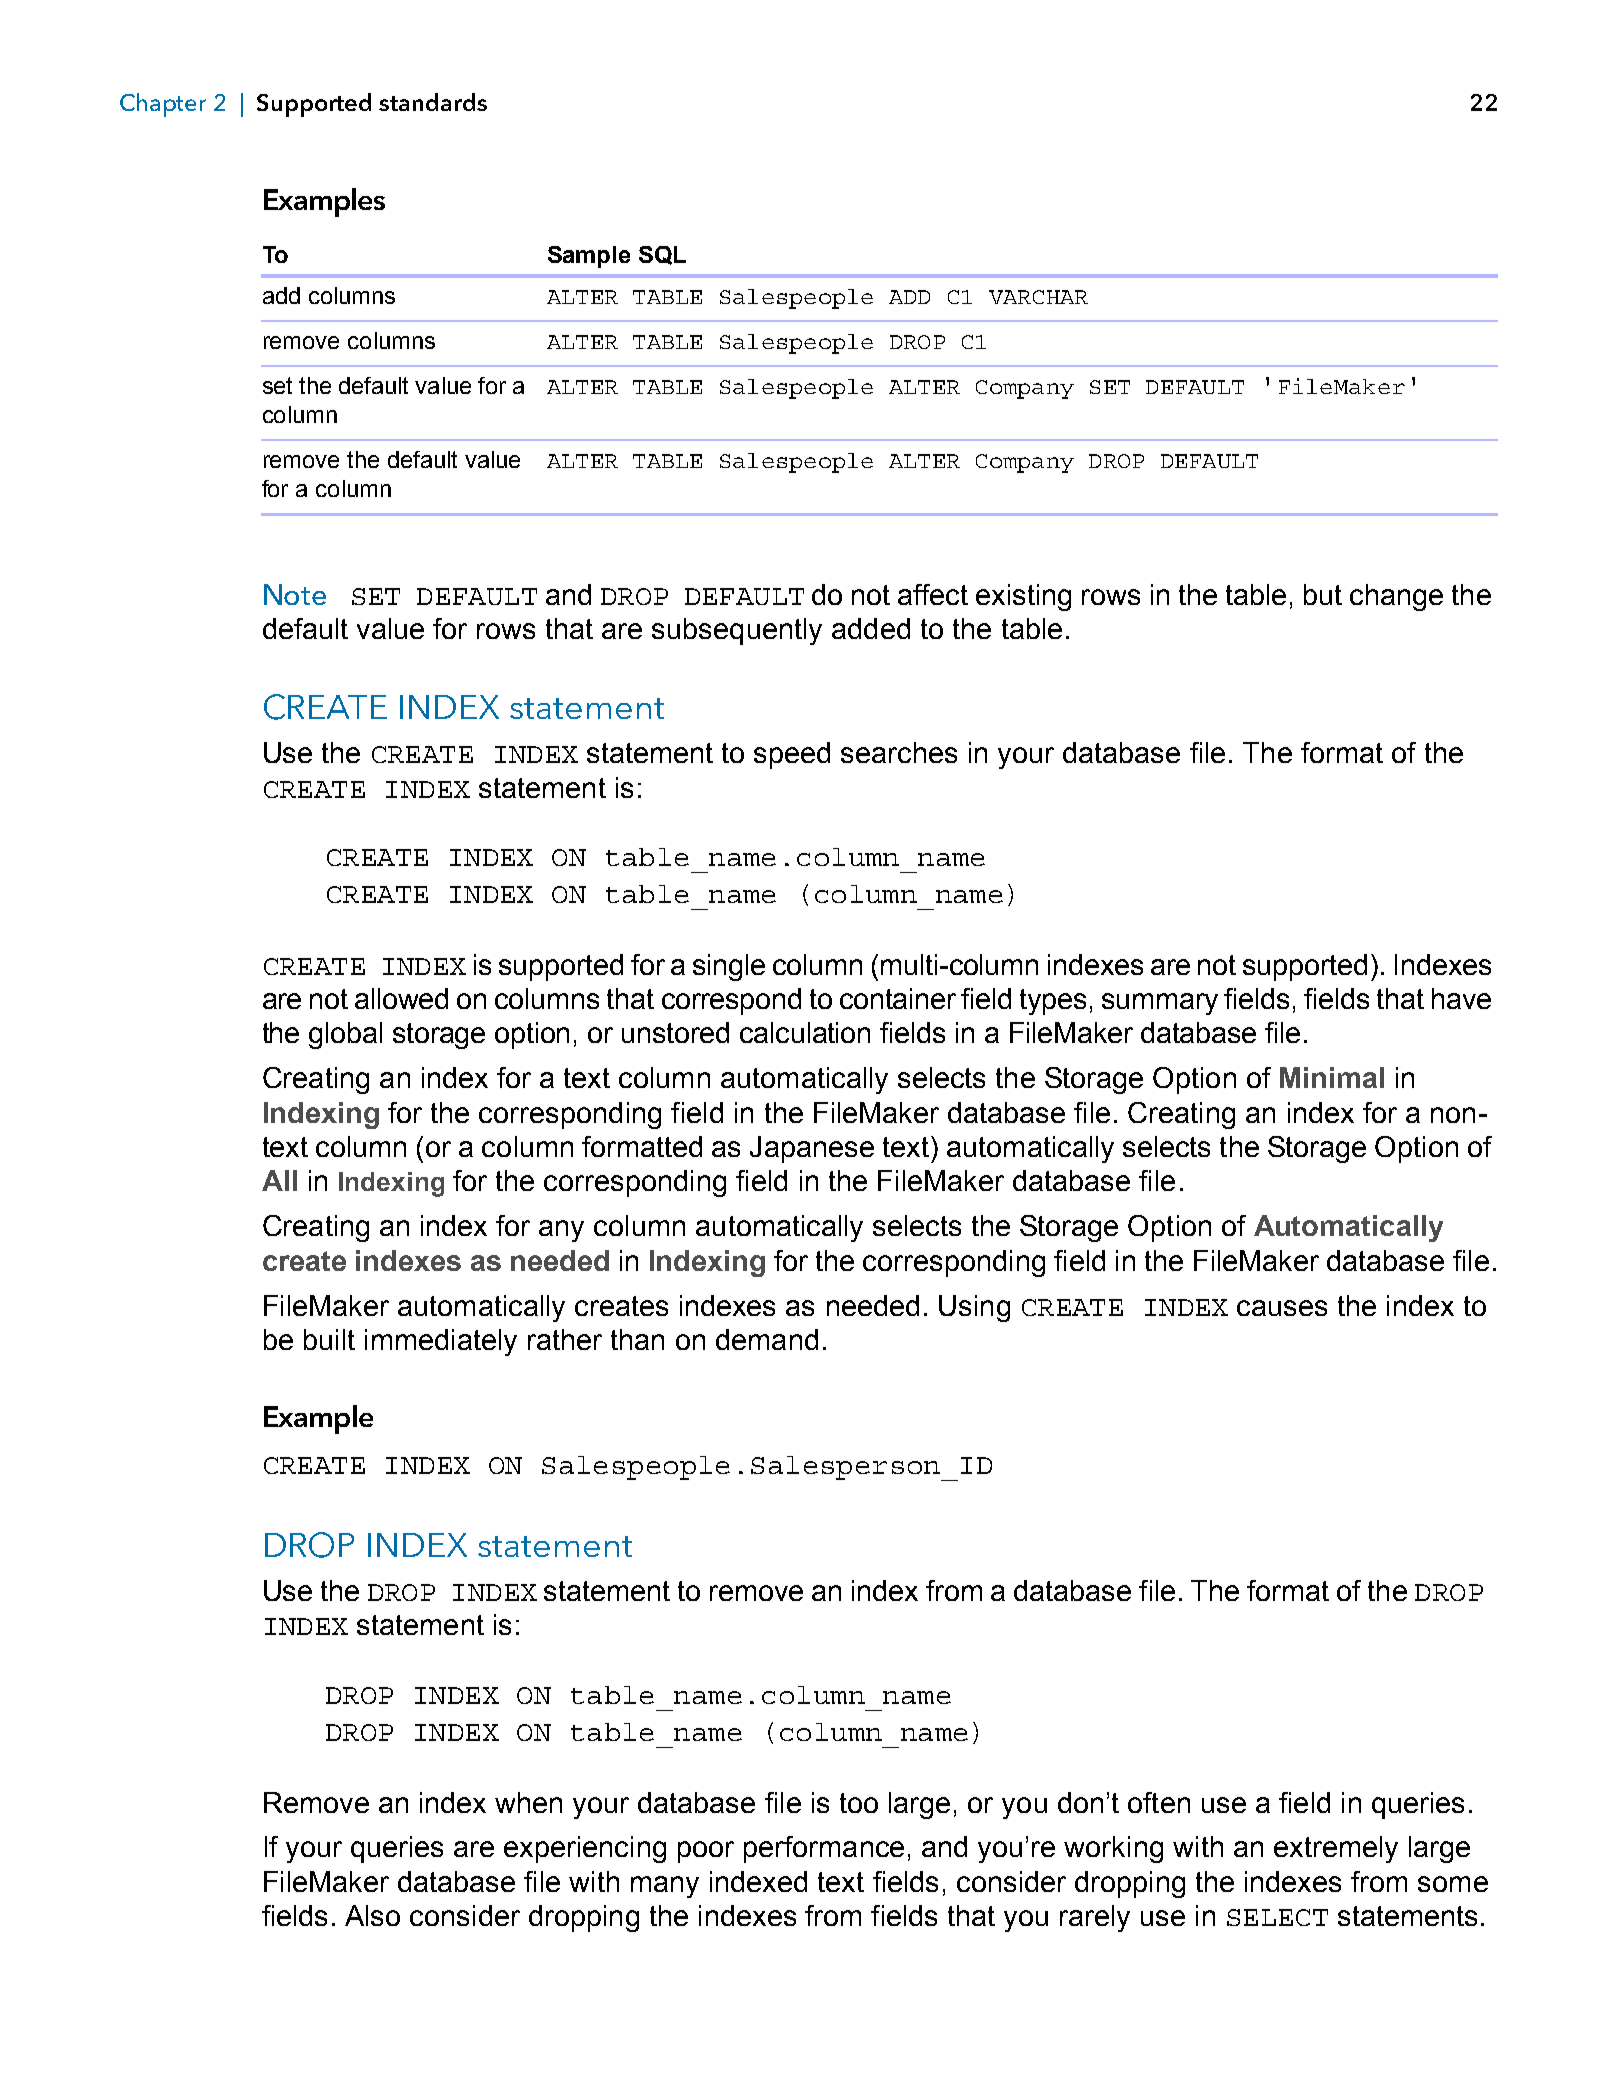  I want to click on Note, so click(295, 594).
